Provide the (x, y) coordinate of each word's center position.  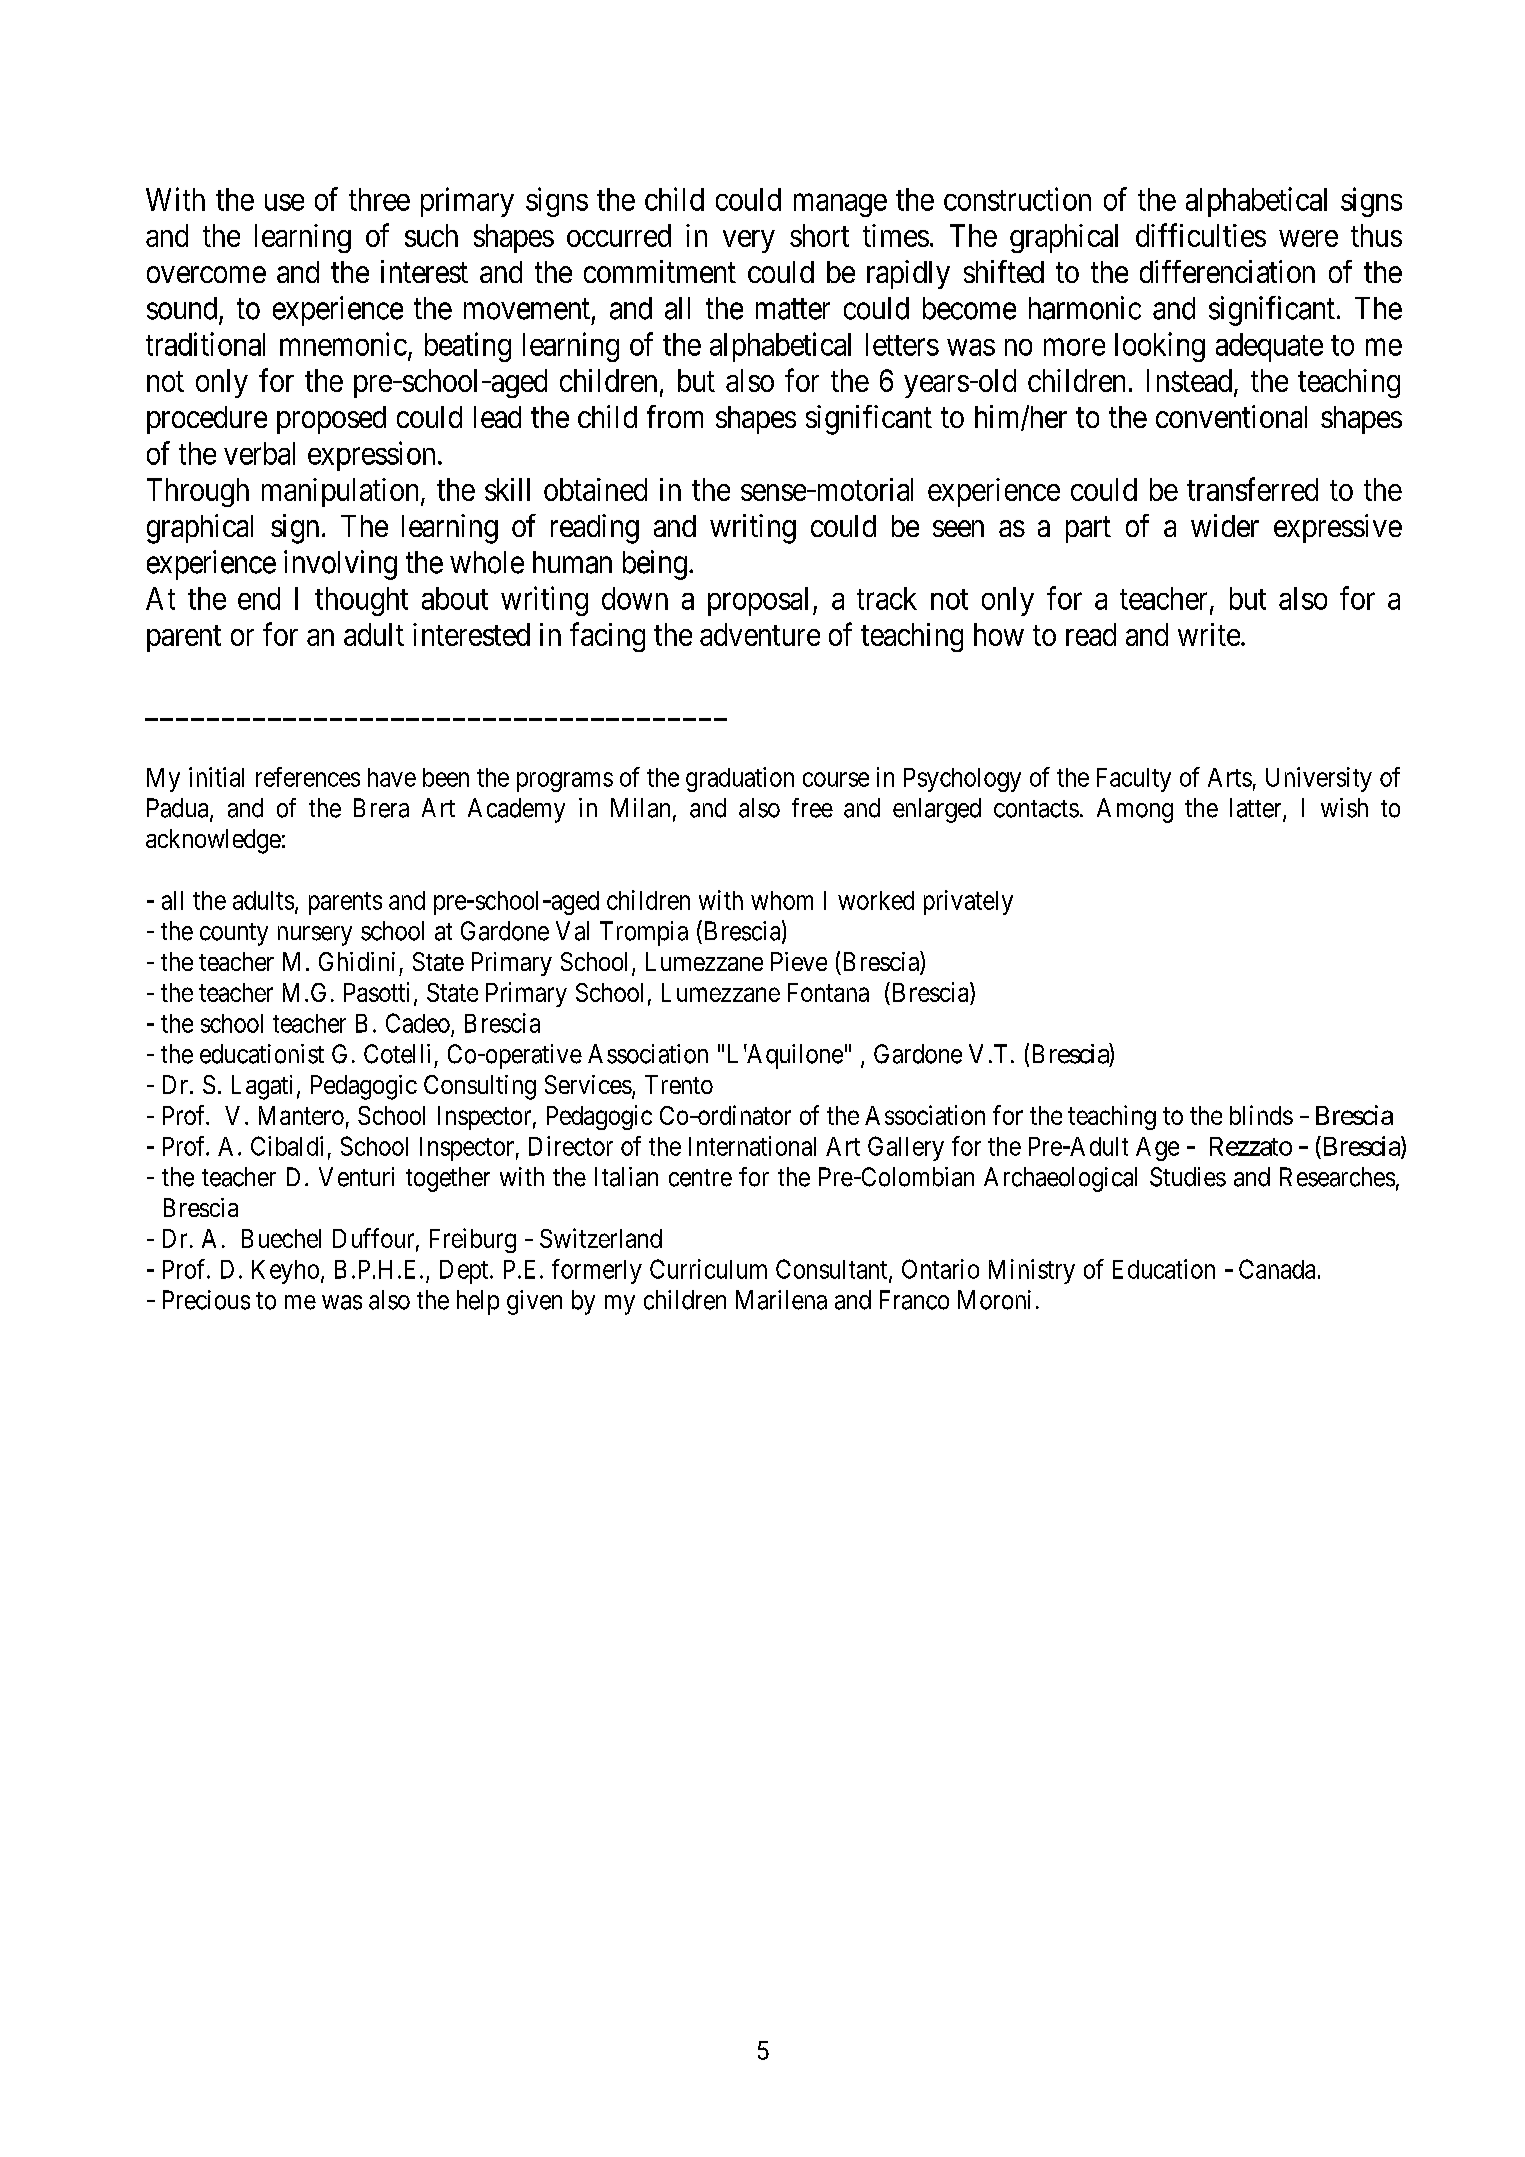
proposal (758, 601)
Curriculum (708, 1269)
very (749, 241)
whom (782, 900)
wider (1225, 525)
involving (340, 565)
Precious (206, 1300)
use (284, 202)
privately (968, 902)
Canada (1277, 1269)
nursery (315, 936)
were (1308, 238)
